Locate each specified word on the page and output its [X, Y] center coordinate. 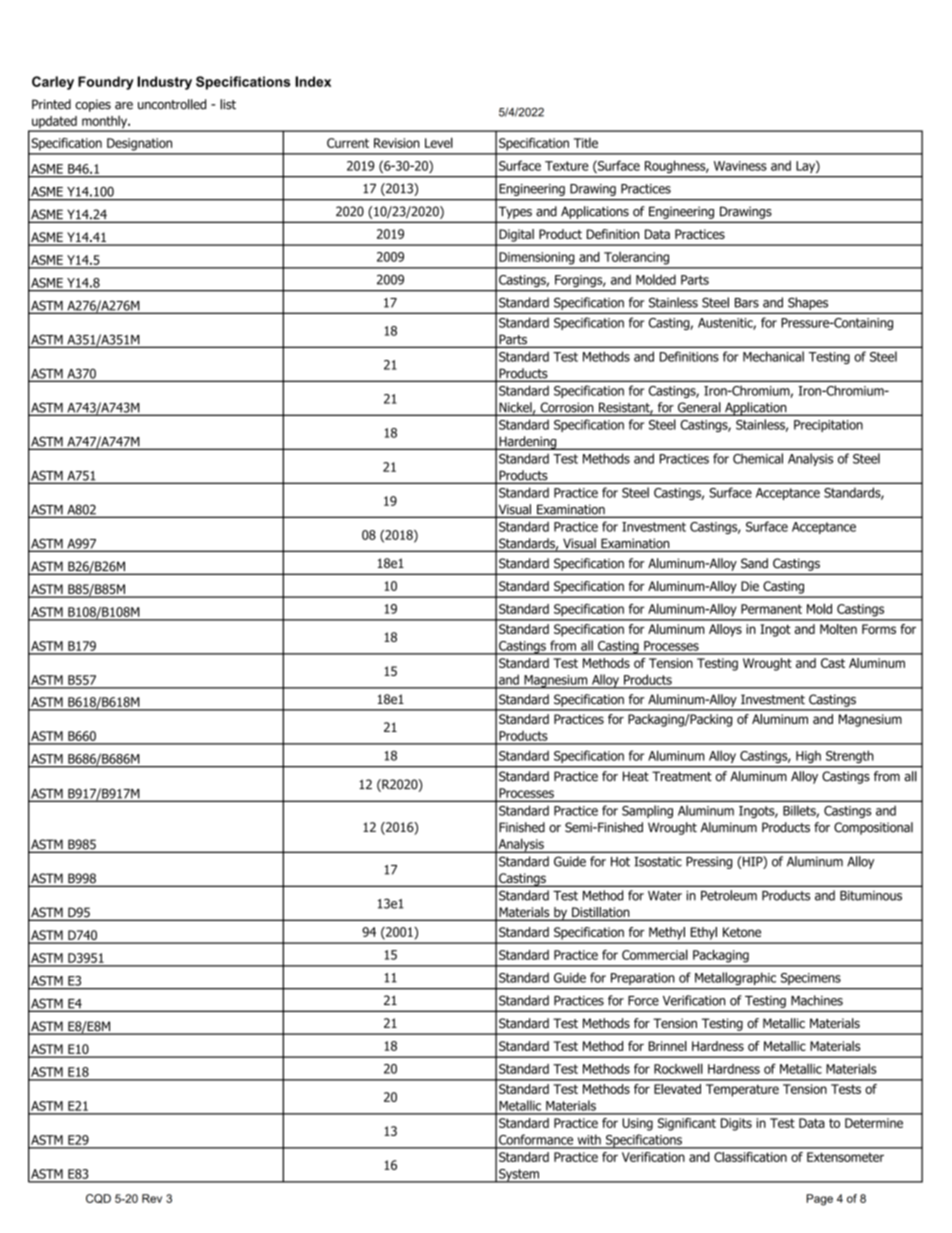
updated [54, 123]
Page [820, 1200]
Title [586, 143]
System [519, 1176]
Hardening [528, 443]
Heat [636, 776]
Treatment [682, 776]
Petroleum [729, 895]
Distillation [601, 913]
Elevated [677, 1089]
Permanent [771, 609]
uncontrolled [172, 104]
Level [439, 142]
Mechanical [773, 356]
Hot [620, 862]
